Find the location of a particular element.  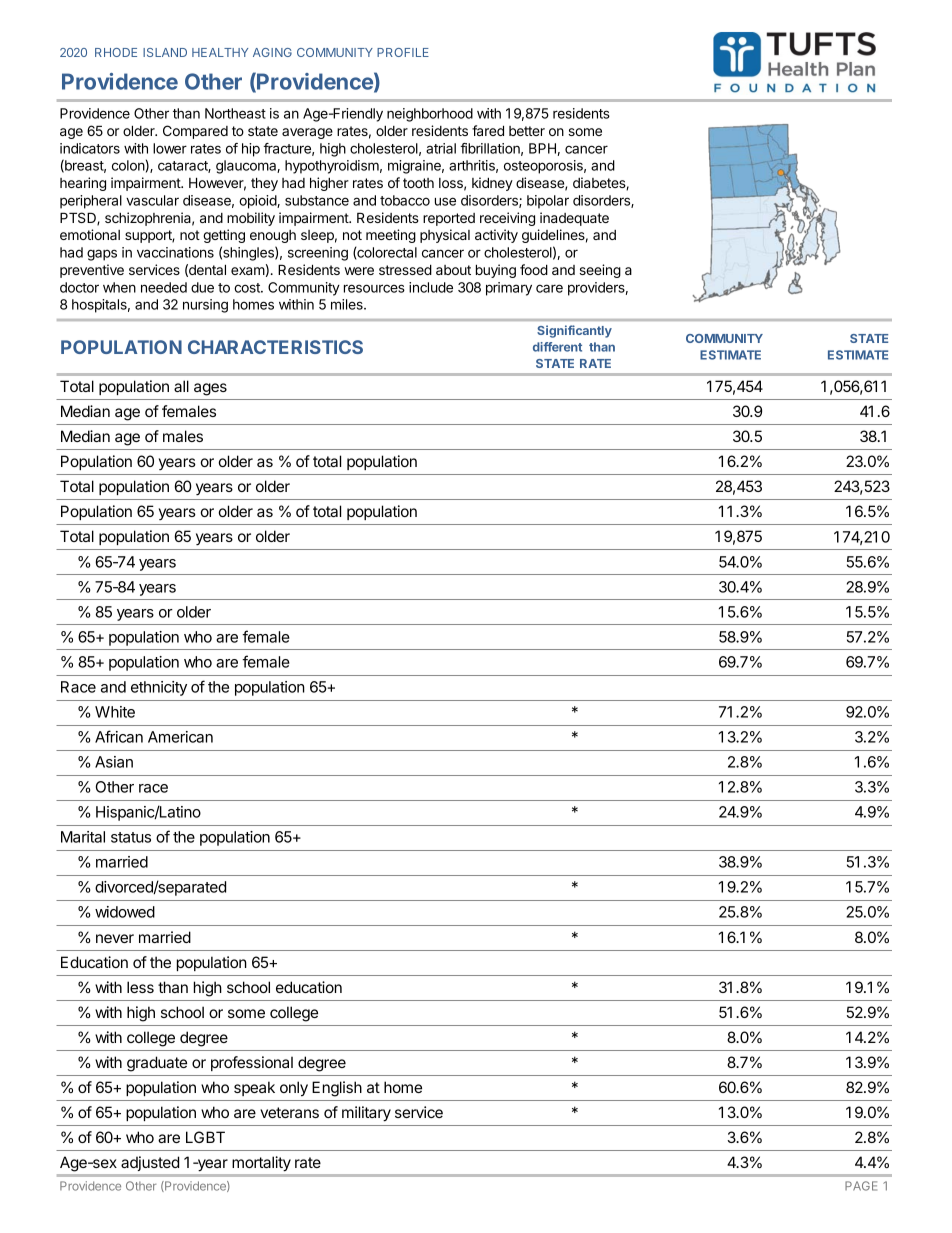

adjusted is located at coordinates (150, 1163).
